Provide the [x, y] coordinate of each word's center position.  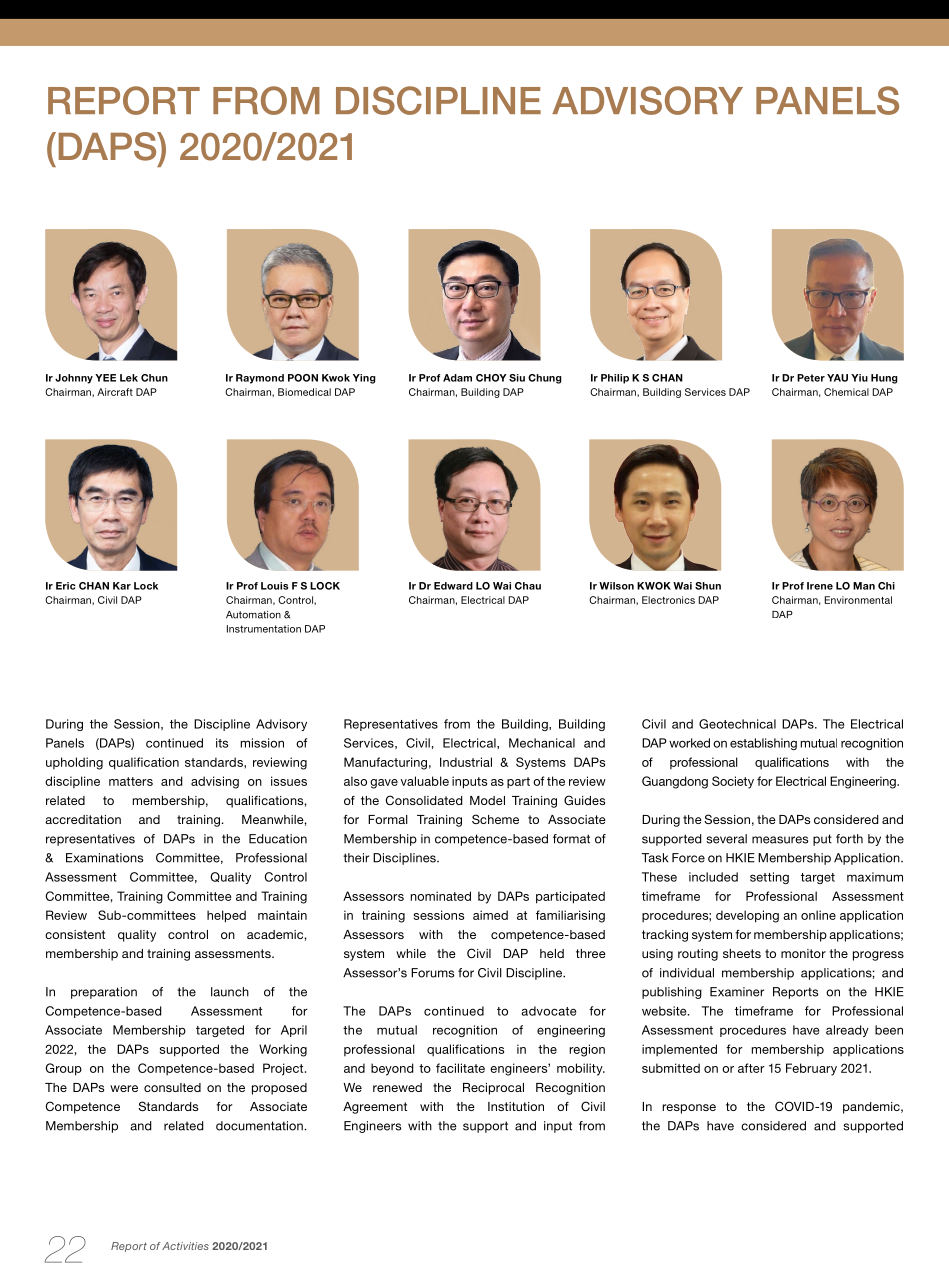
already [847, 1031]
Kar [122, 586]
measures [780, 840]
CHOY [491, 378]
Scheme [495, 819]
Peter [811, 378]
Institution [516, 1106]
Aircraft [115, 392]
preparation [104, 993]
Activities [185, 1246]
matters [131, 781]
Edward [453, 586]
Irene [820, 586]
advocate [548, 1011]
